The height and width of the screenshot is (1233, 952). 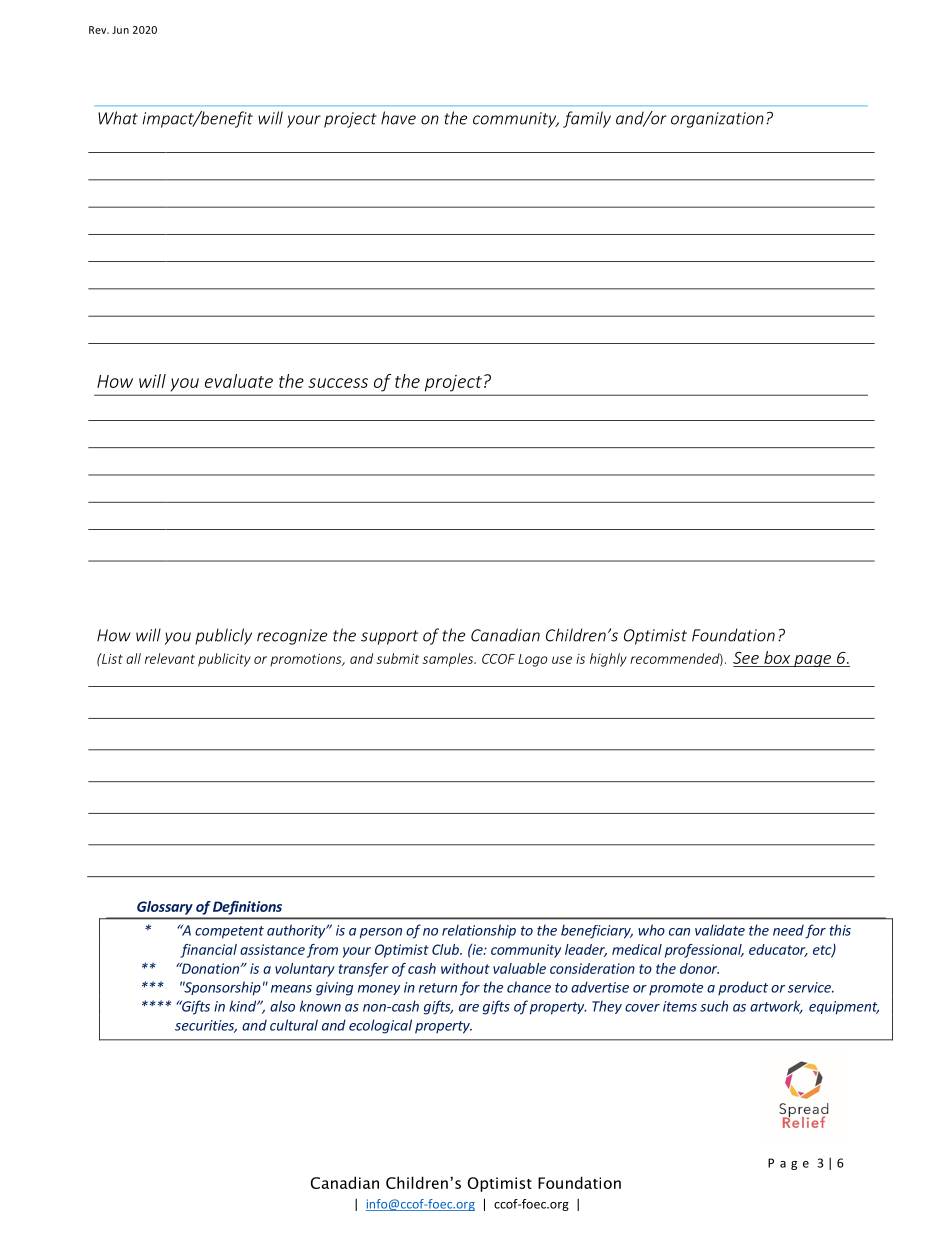 What do you see at coordinates (222, 988) in the screenshot?
I see `Sponsorship` at bounding box center [222, 988].
